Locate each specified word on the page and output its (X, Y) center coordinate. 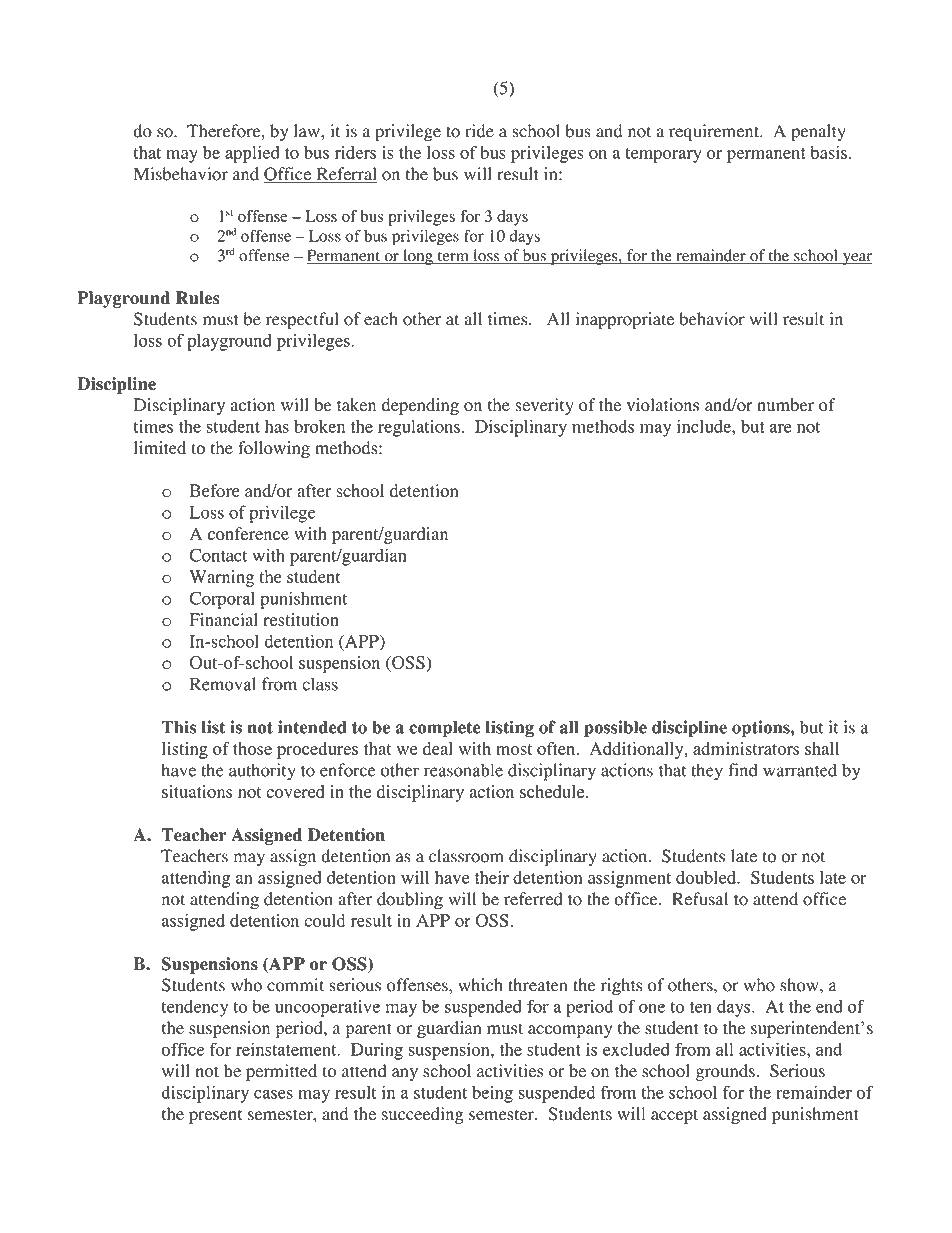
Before (215, 490)
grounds (725, 1072)
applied (252, 154)
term (453, 257)
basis (829, 152)
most (514, 749)
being (492, 1094)
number (785, 405)
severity (544, 406)
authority (262, 772)
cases (273, 1094)
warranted (800, 770)
